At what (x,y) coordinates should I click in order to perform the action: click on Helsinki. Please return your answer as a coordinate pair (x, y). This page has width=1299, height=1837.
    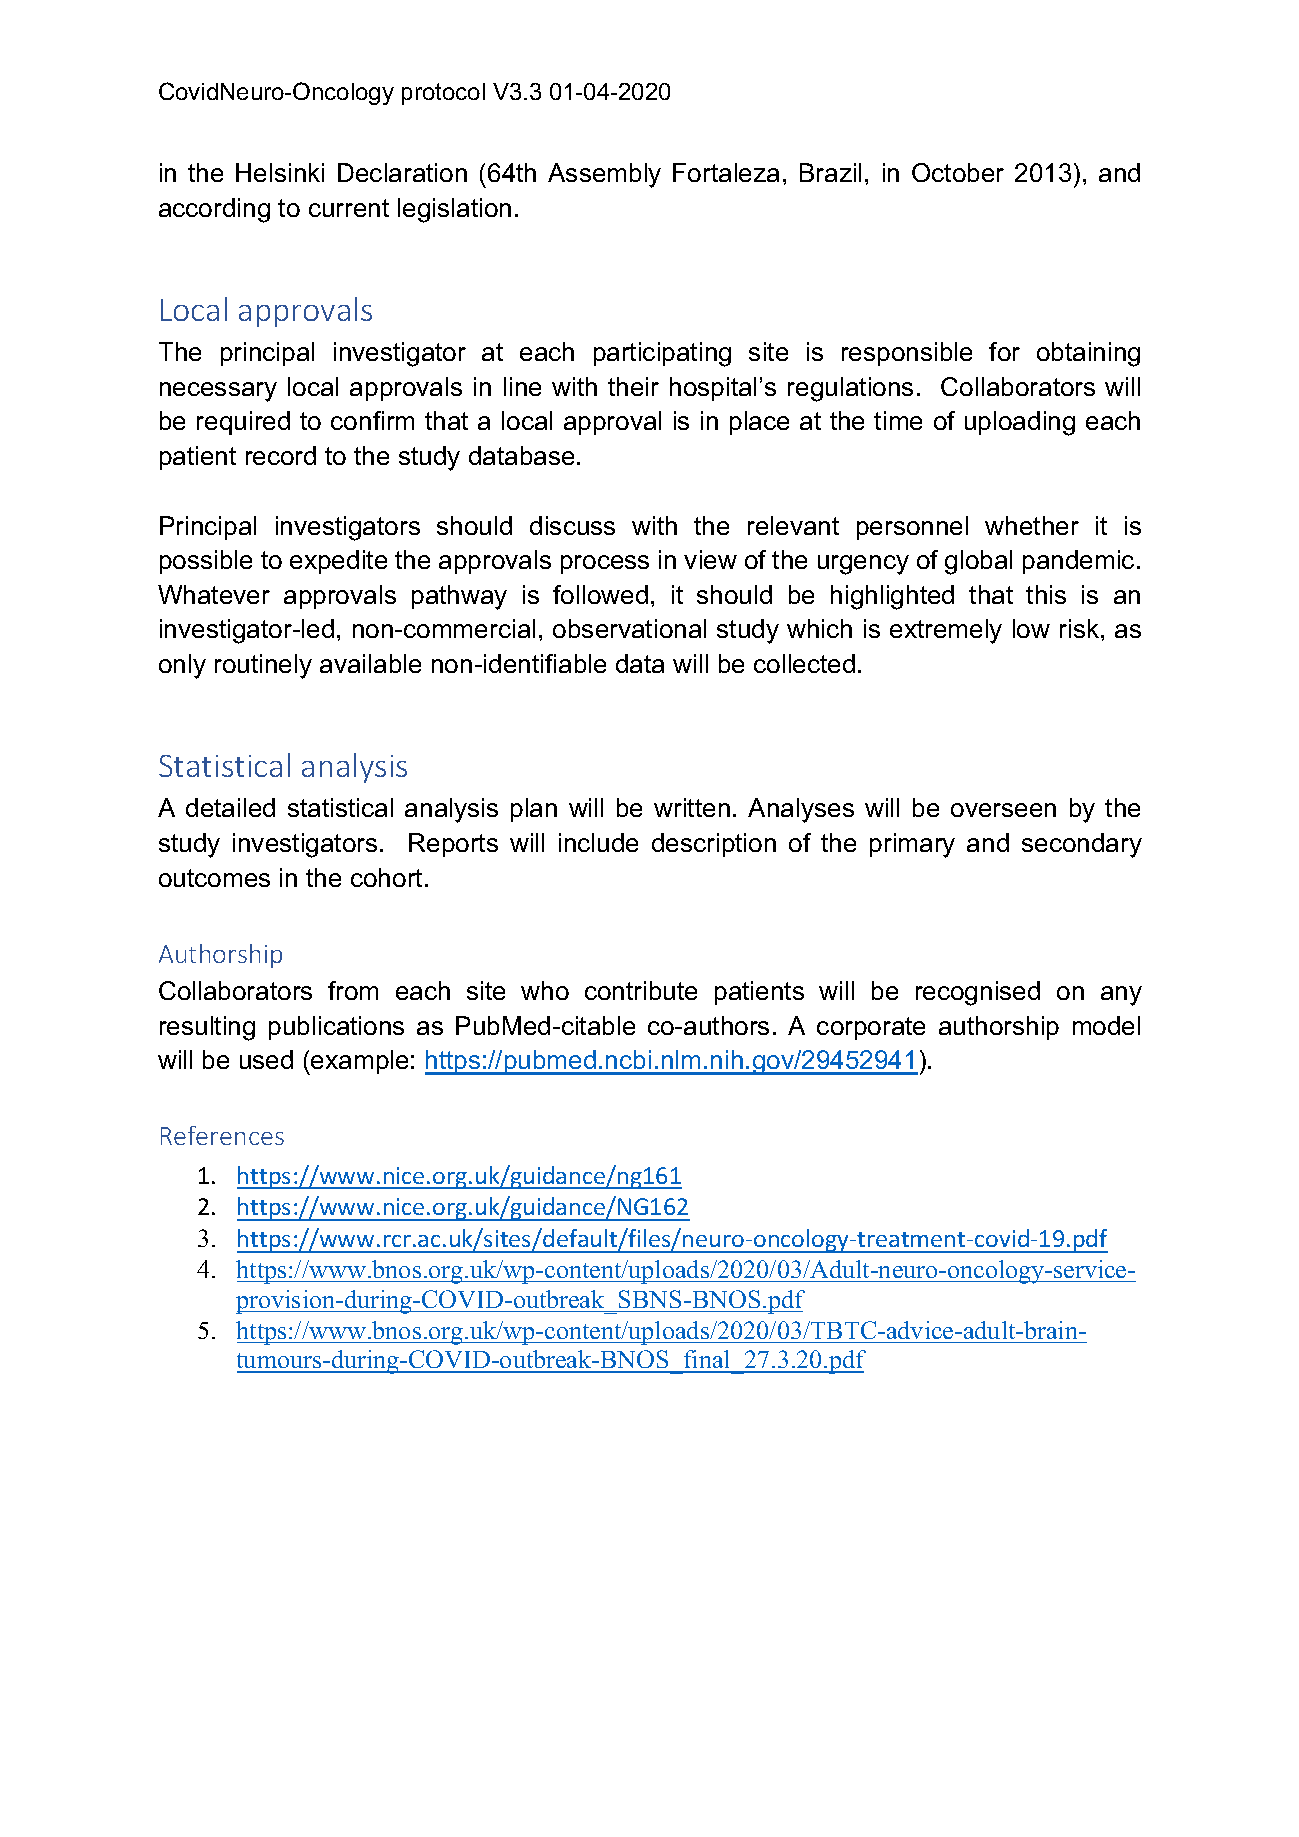
    Looking at the image, I should click on (280, 172).
